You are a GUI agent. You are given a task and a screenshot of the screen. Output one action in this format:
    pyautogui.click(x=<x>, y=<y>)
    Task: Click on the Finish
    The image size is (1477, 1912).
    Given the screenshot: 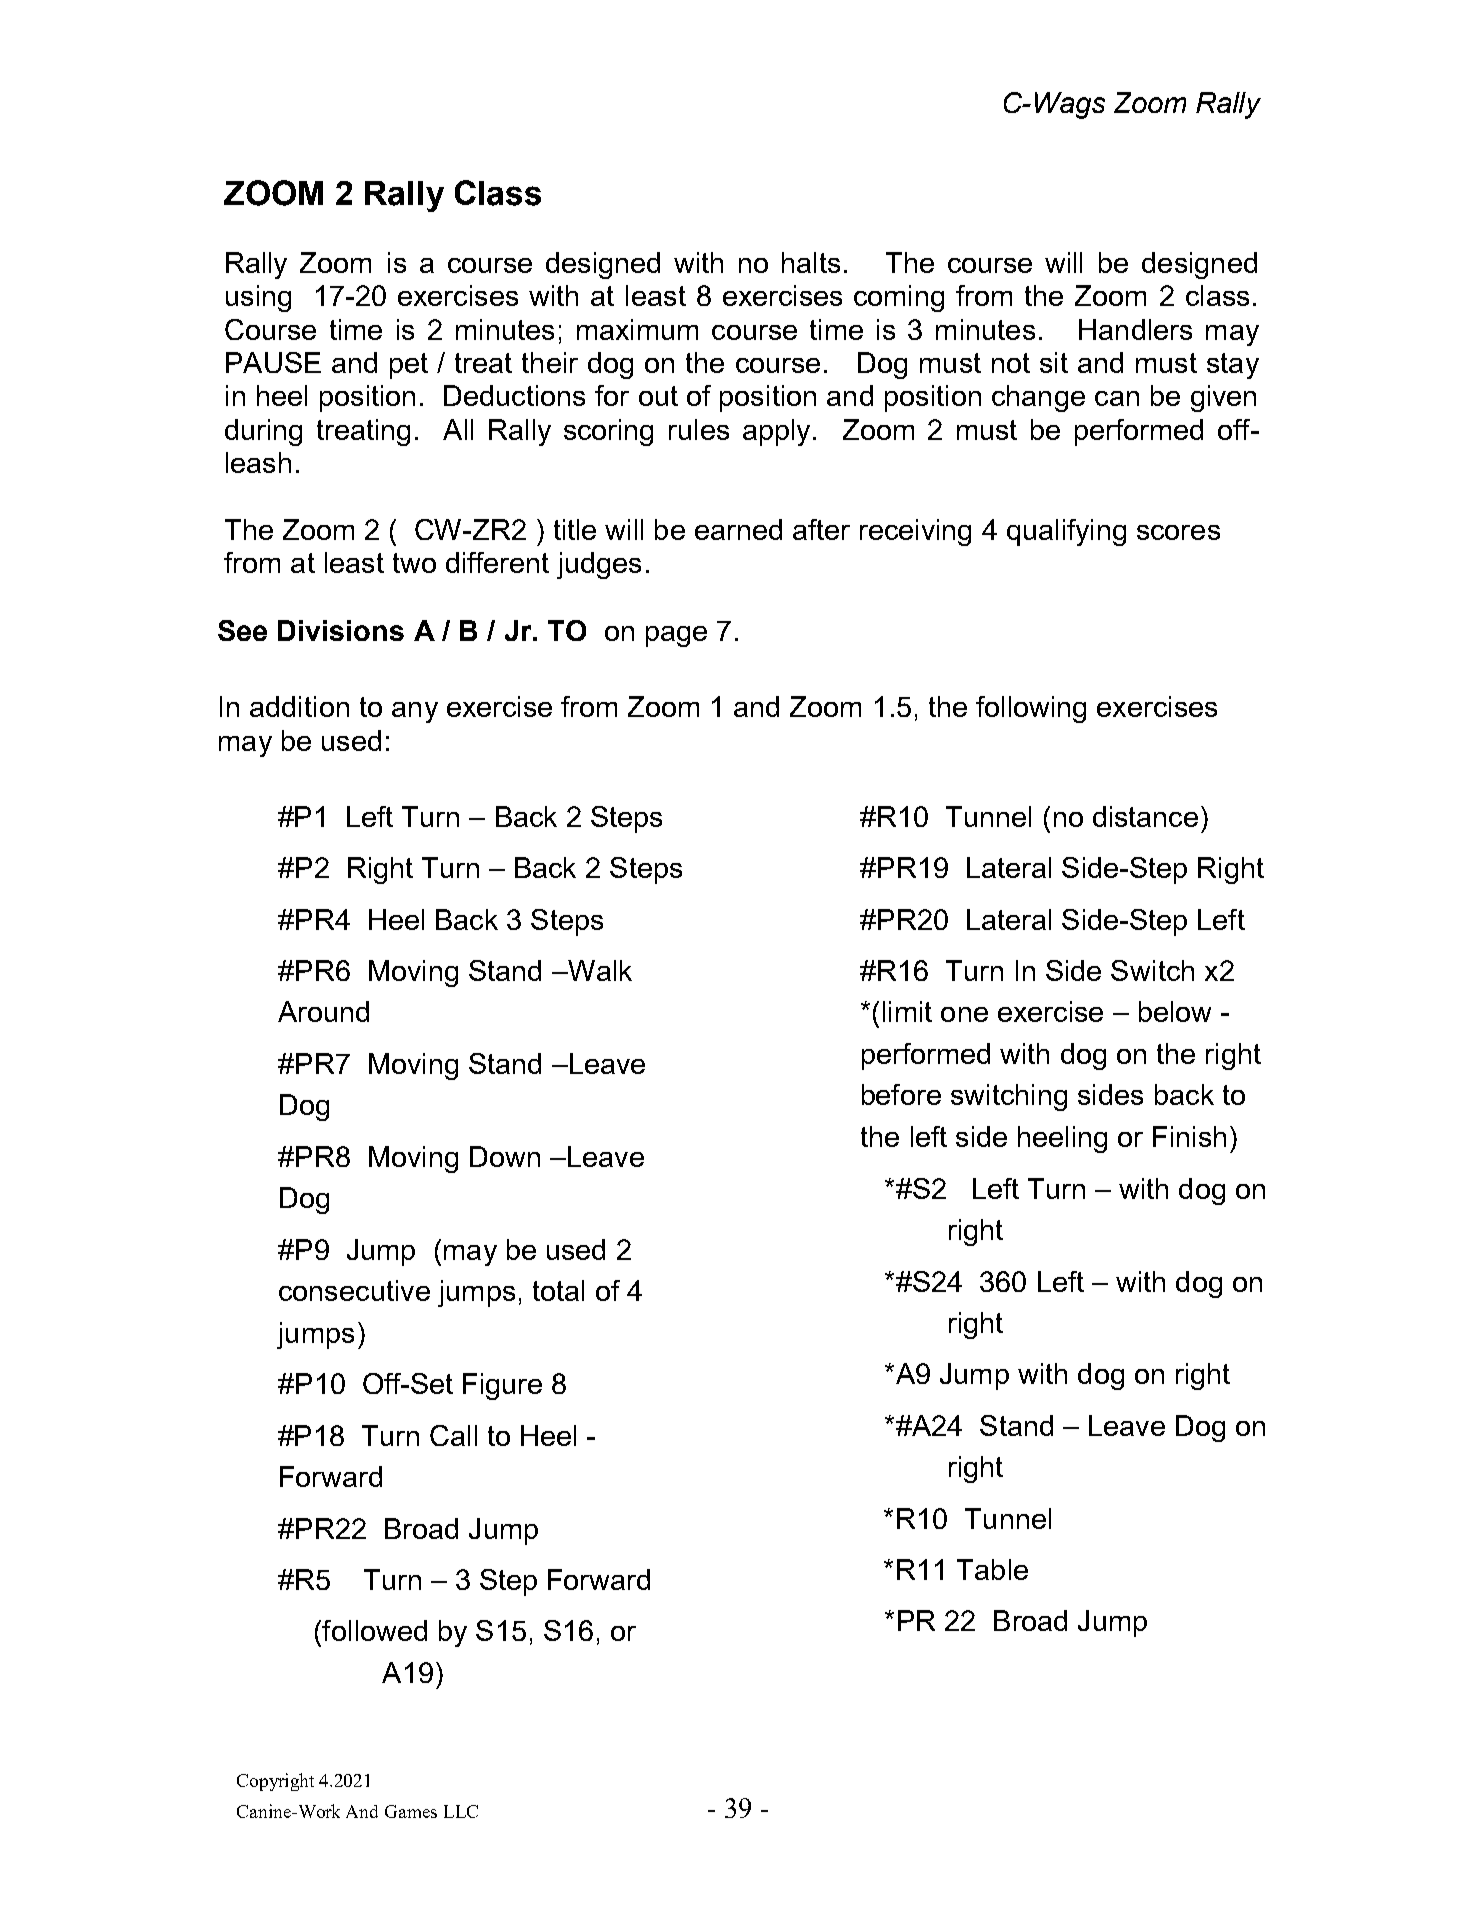 What is the action you would take?
    pyautogui.click(x=1189, y=1136)
